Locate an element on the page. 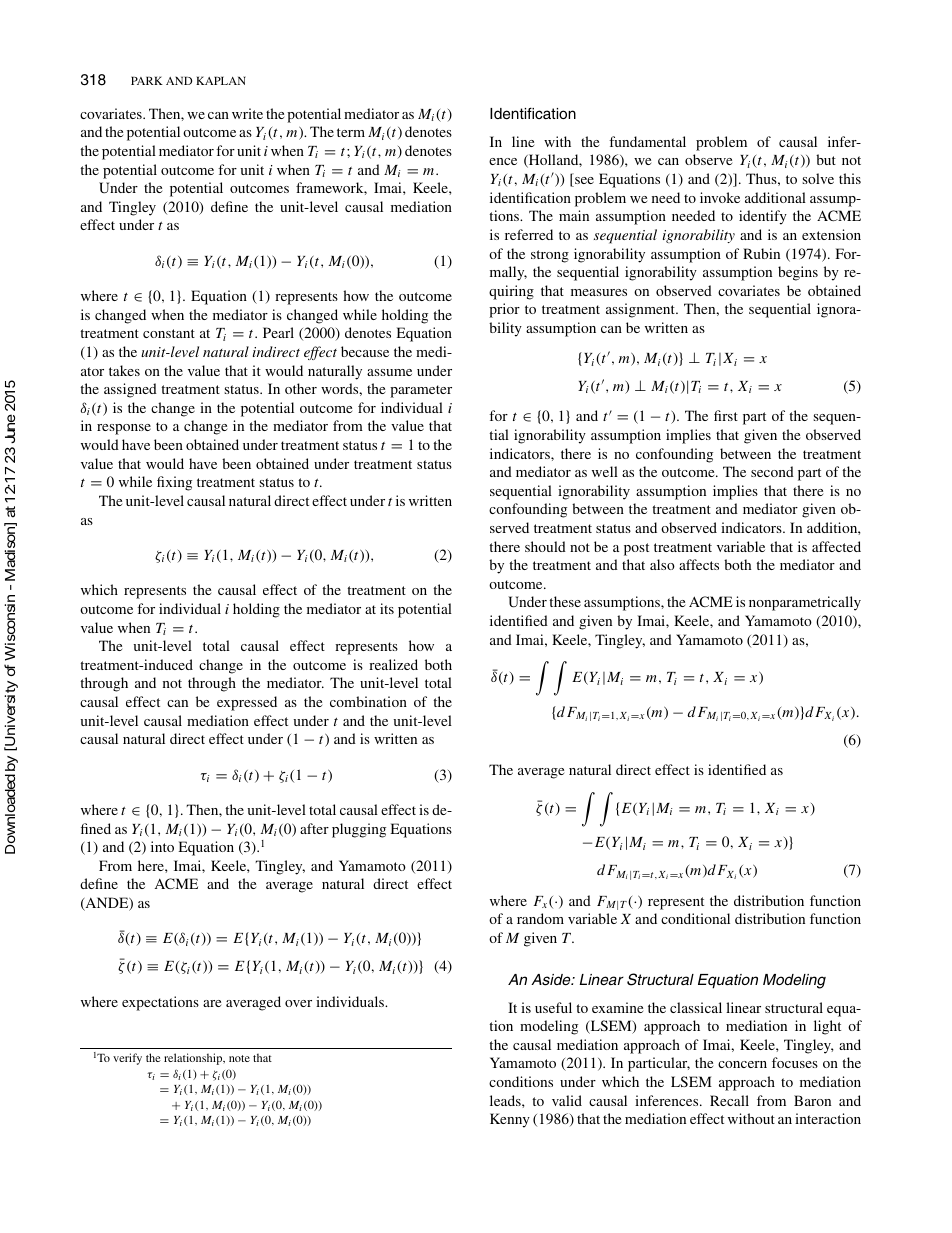 This page has width=952, height=1233. expressed is located at coordinates (247, 703).
